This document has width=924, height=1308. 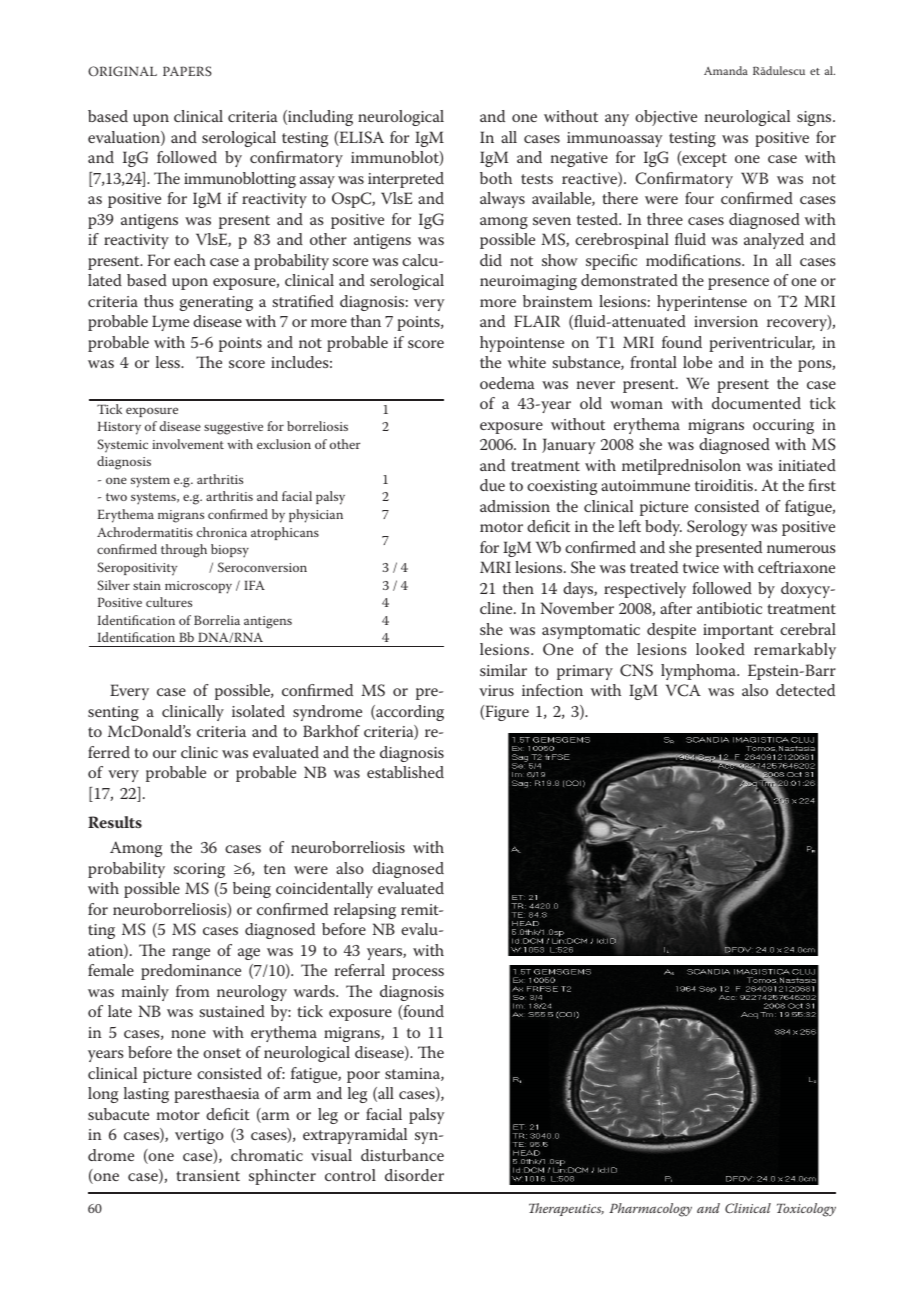 I want to click on disorder, so click(x=414, y=1175).
